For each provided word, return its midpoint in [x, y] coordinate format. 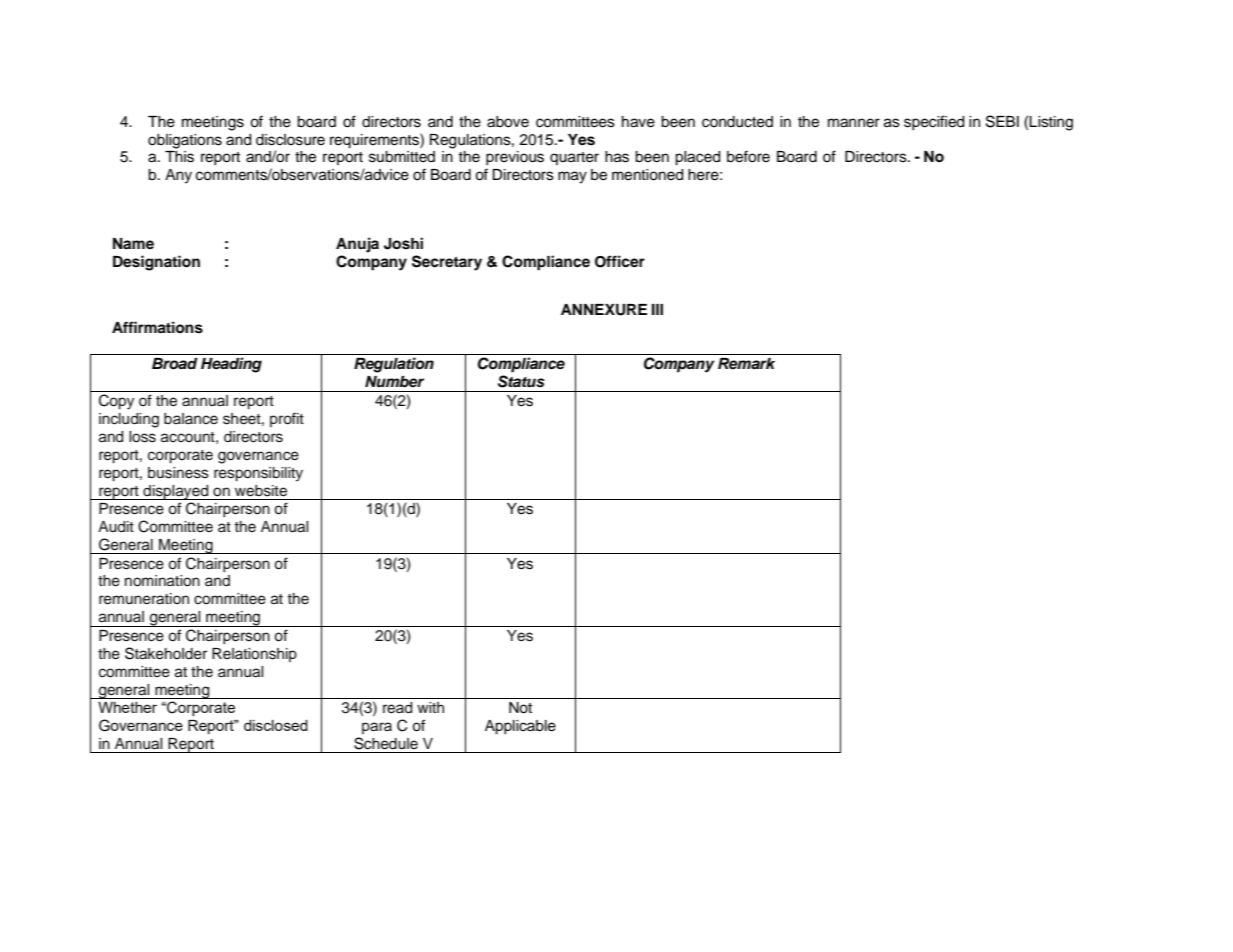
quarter [574, 158]
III [657, 309]
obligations [185, 141]
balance [191, 419]
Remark [746, 364]
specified [934, 122]
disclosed [276, 725]
